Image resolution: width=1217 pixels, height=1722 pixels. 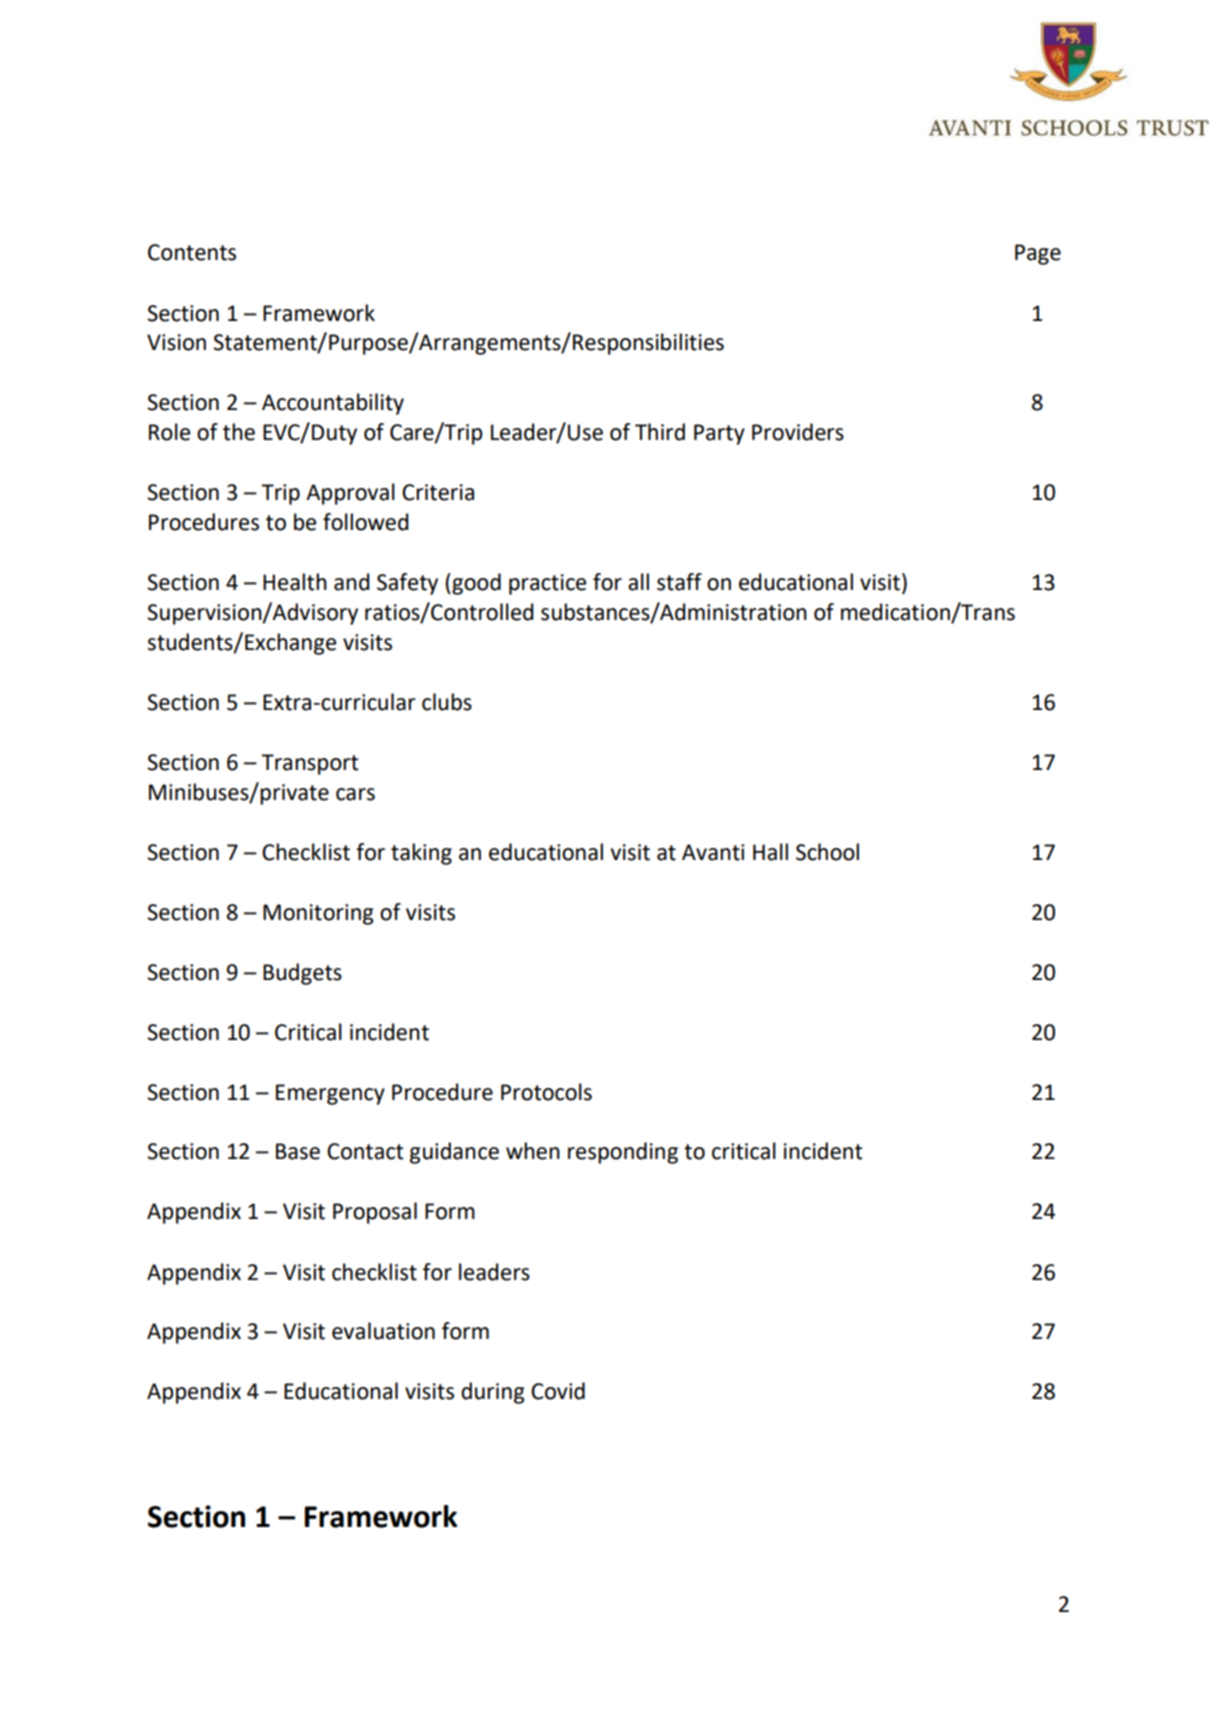 I want to click on Contents, so click(x=192, y=252).
